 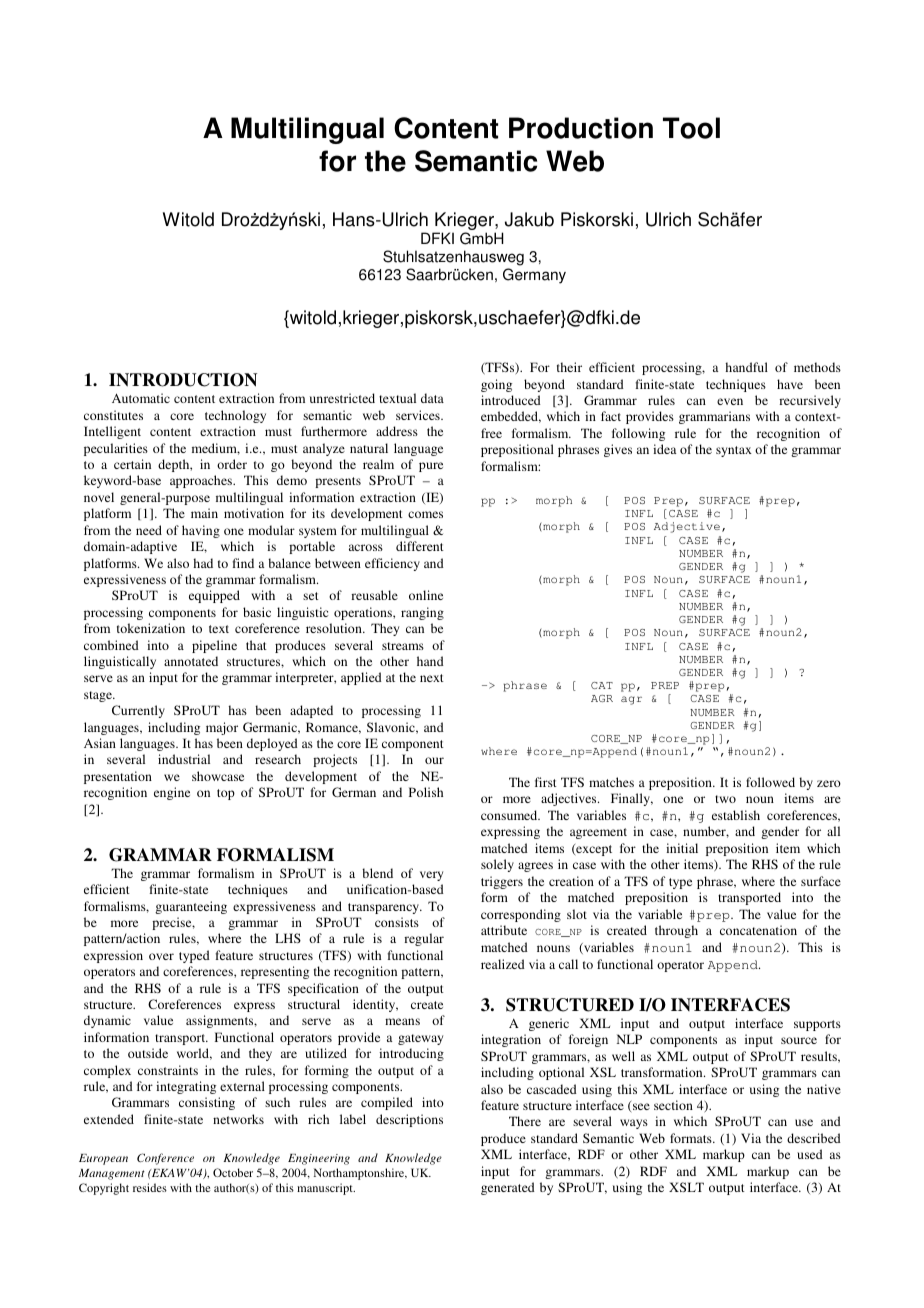 I want to click on consumed, so click(x=510, y=815).
